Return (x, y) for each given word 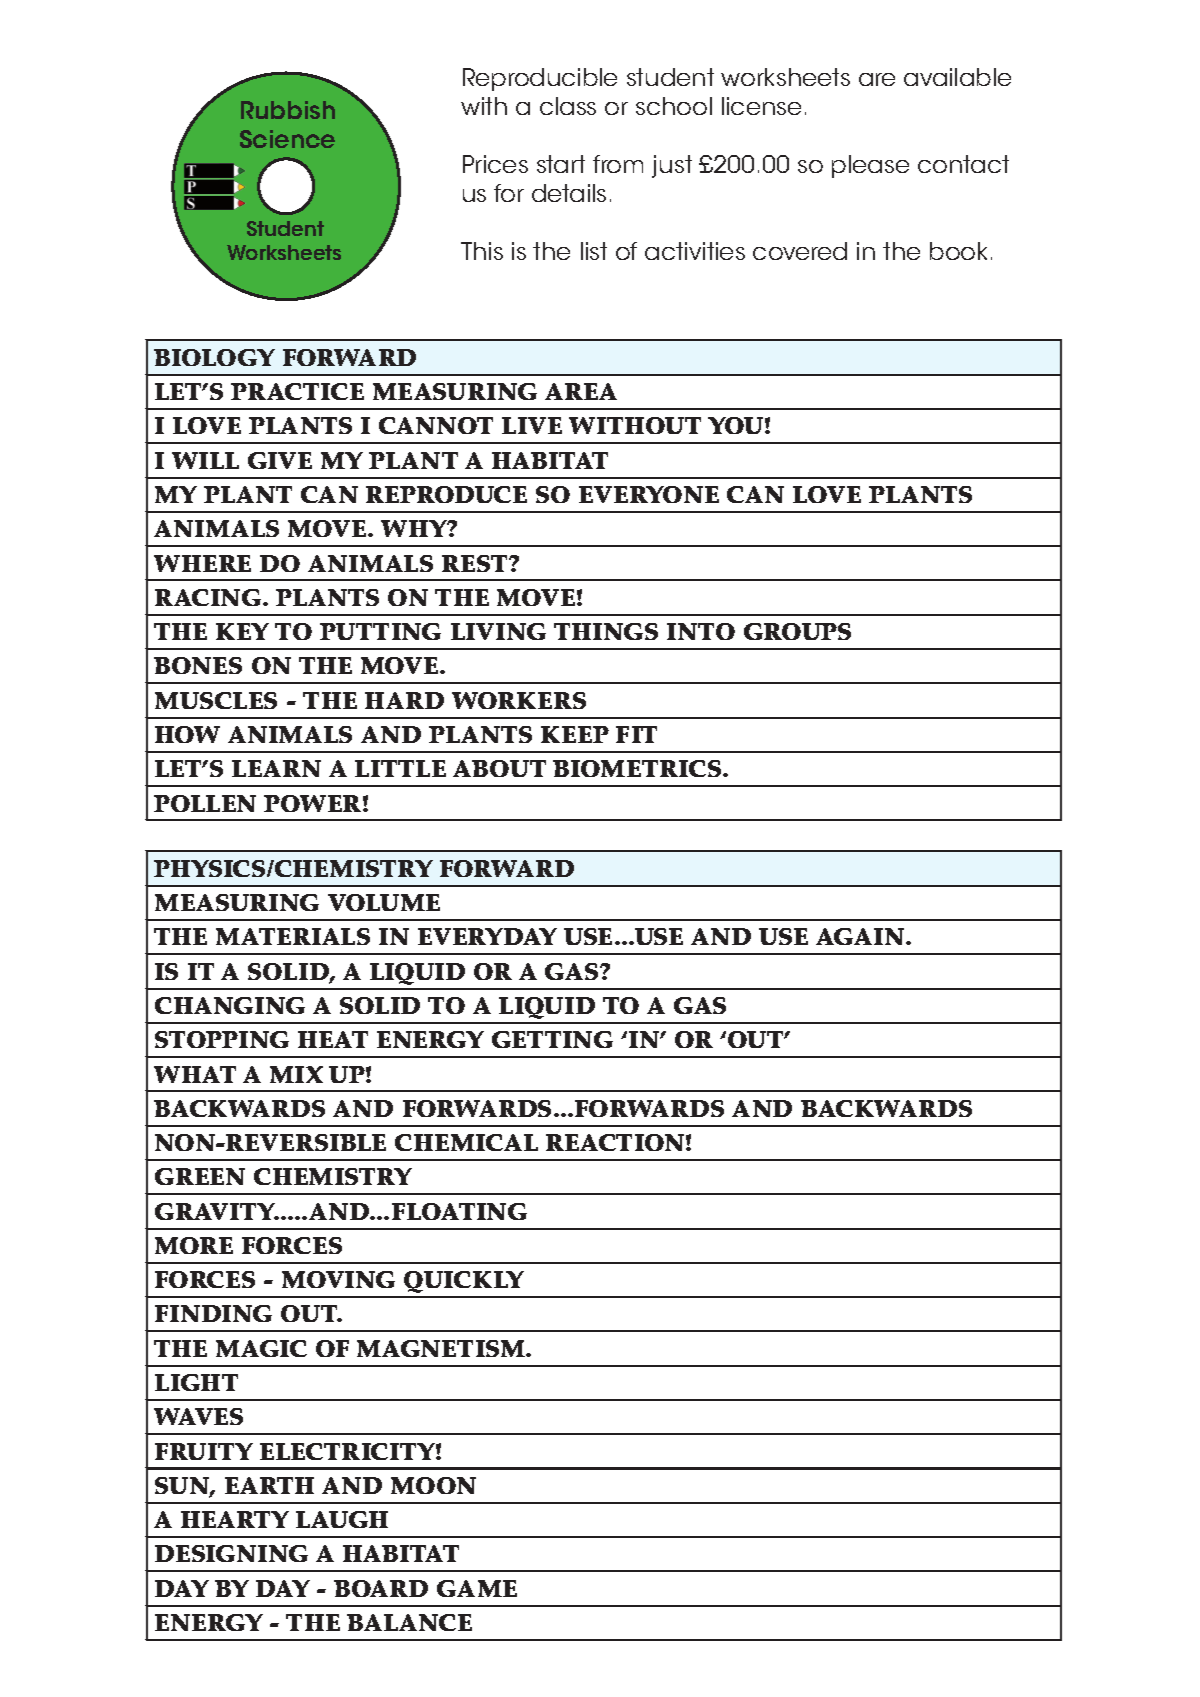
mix (296, 1074)
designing (231, 1553)
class (568, 106)
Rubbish (288, 110)
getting (552, 1039)
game (477, 1588)
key (242, 631)
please (870, 166)
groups (797, 631)
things (606, 631)
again (861, 936)
